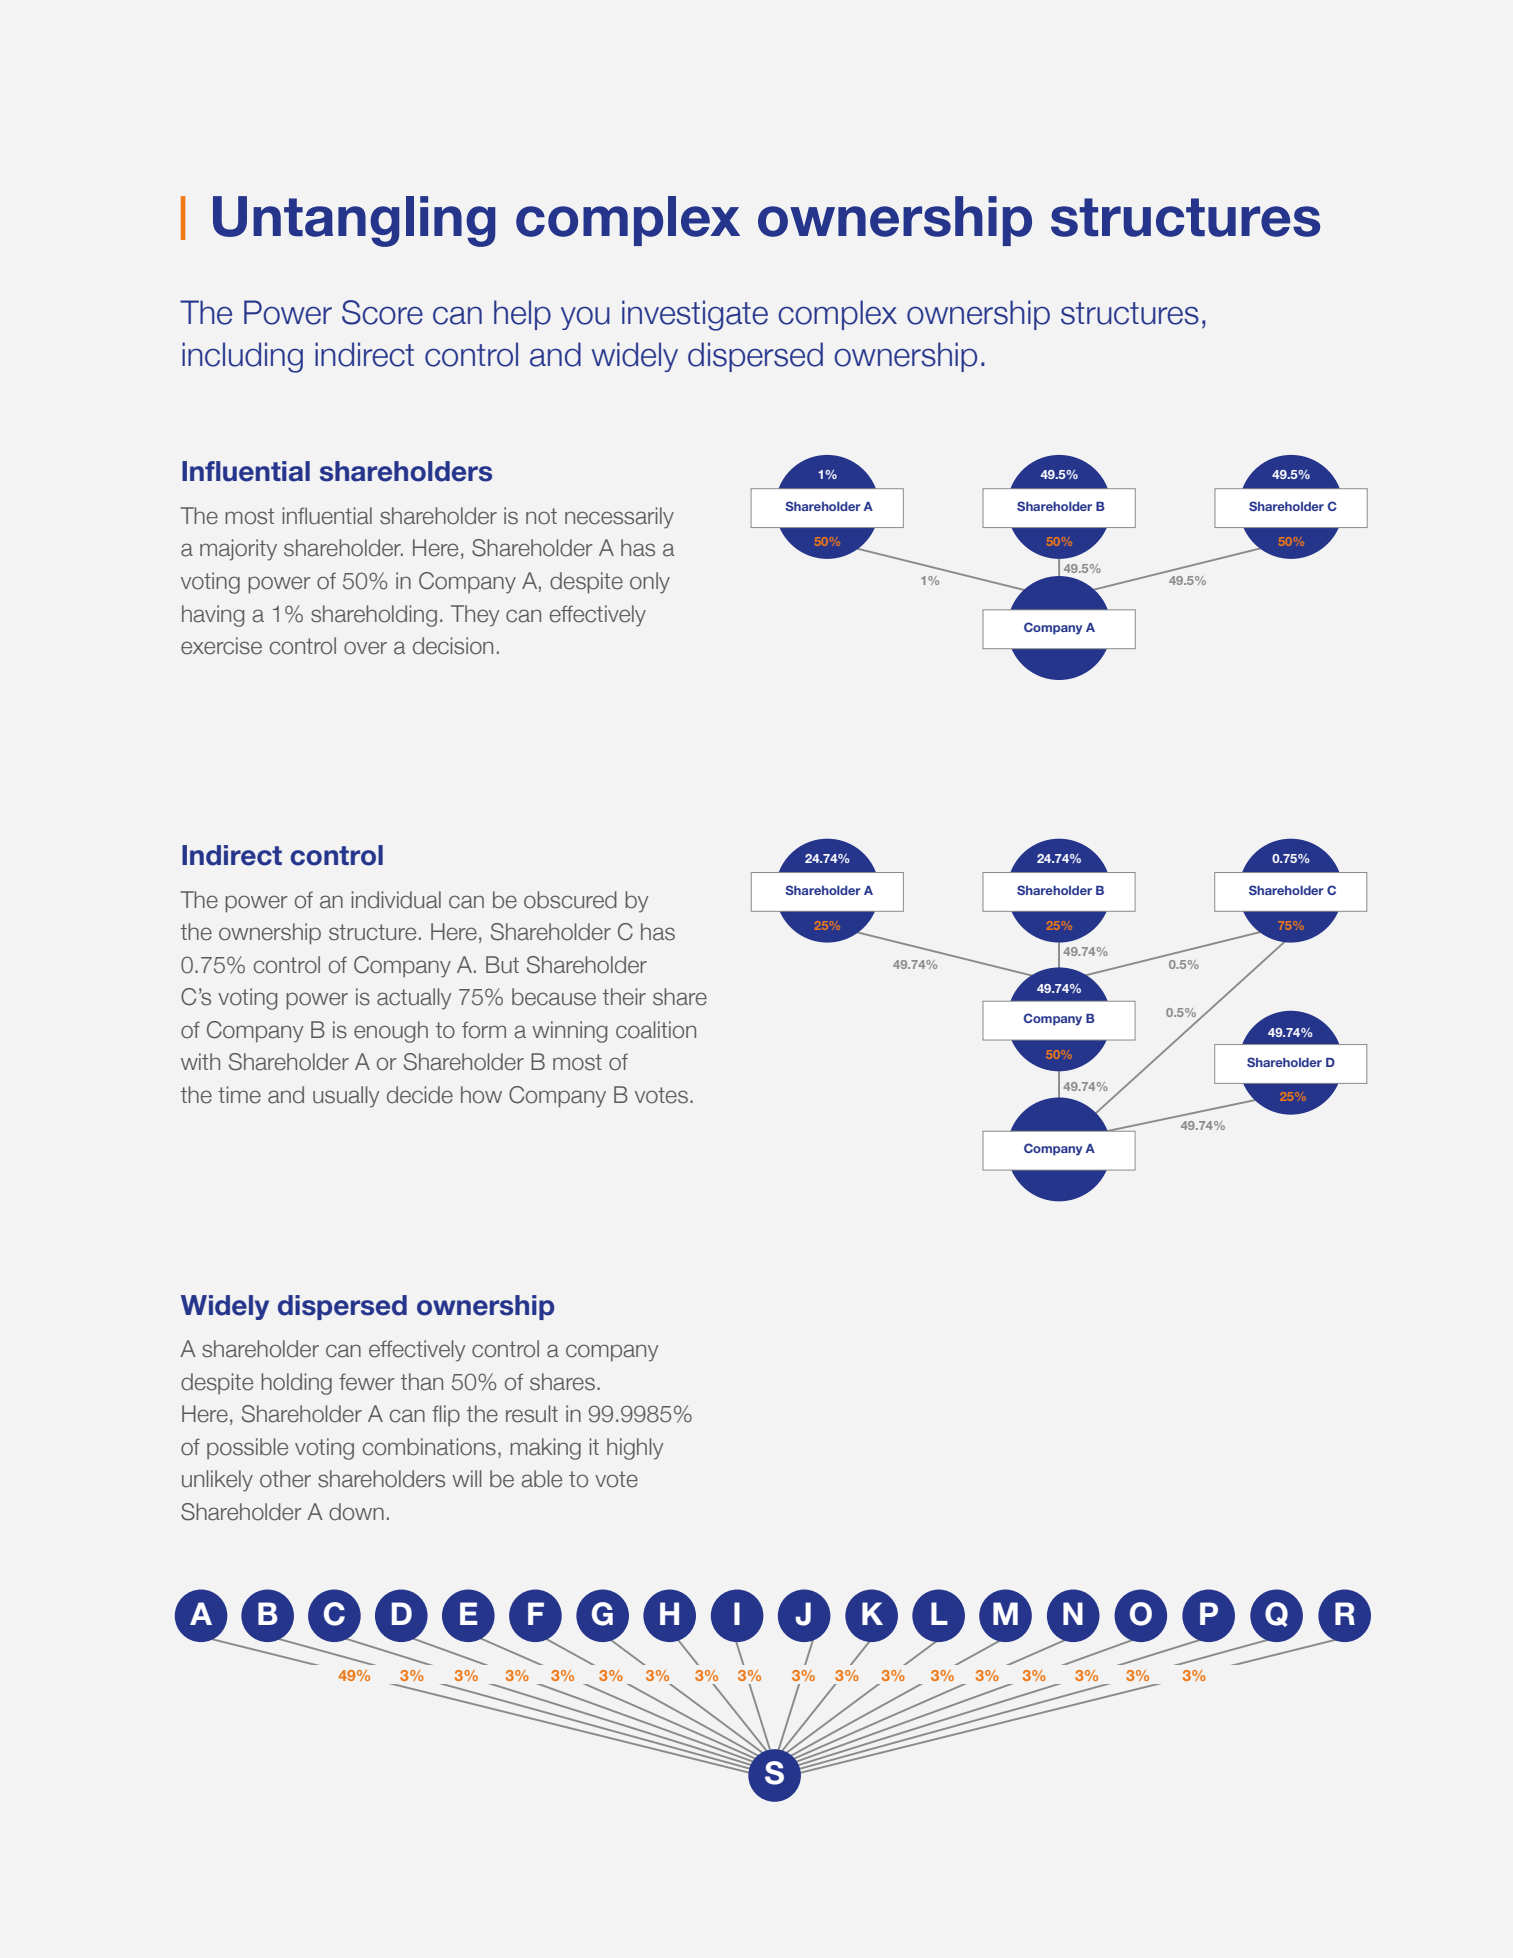  Describe the element at coordinates (656, 1030) in the image. I see `coalition` at that location.
